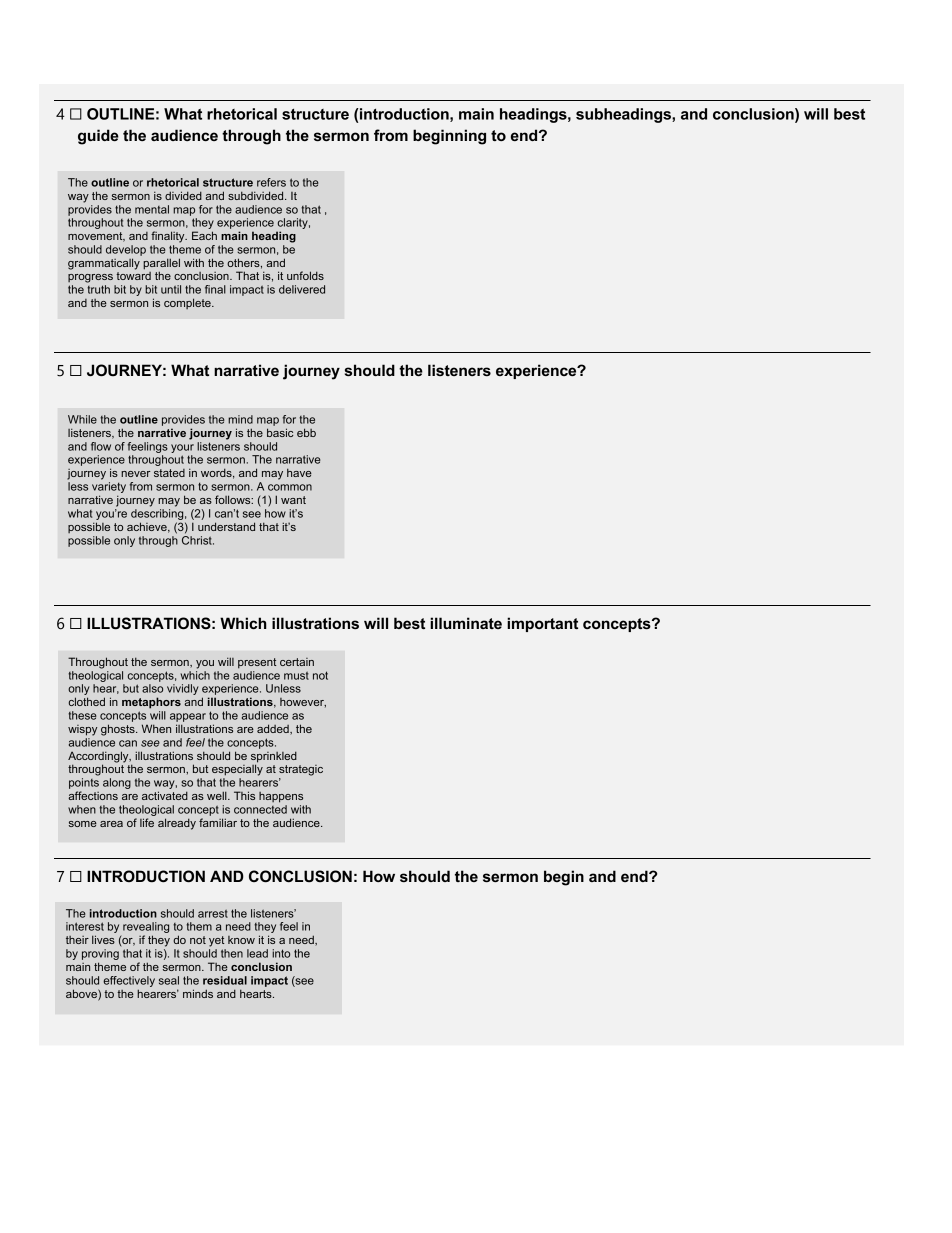 The width and height of the screenshot is (952, 1233). What do you see at coordinates (281, 953) in the screenshot?
I see `into` at bounding box center [281, 953].
